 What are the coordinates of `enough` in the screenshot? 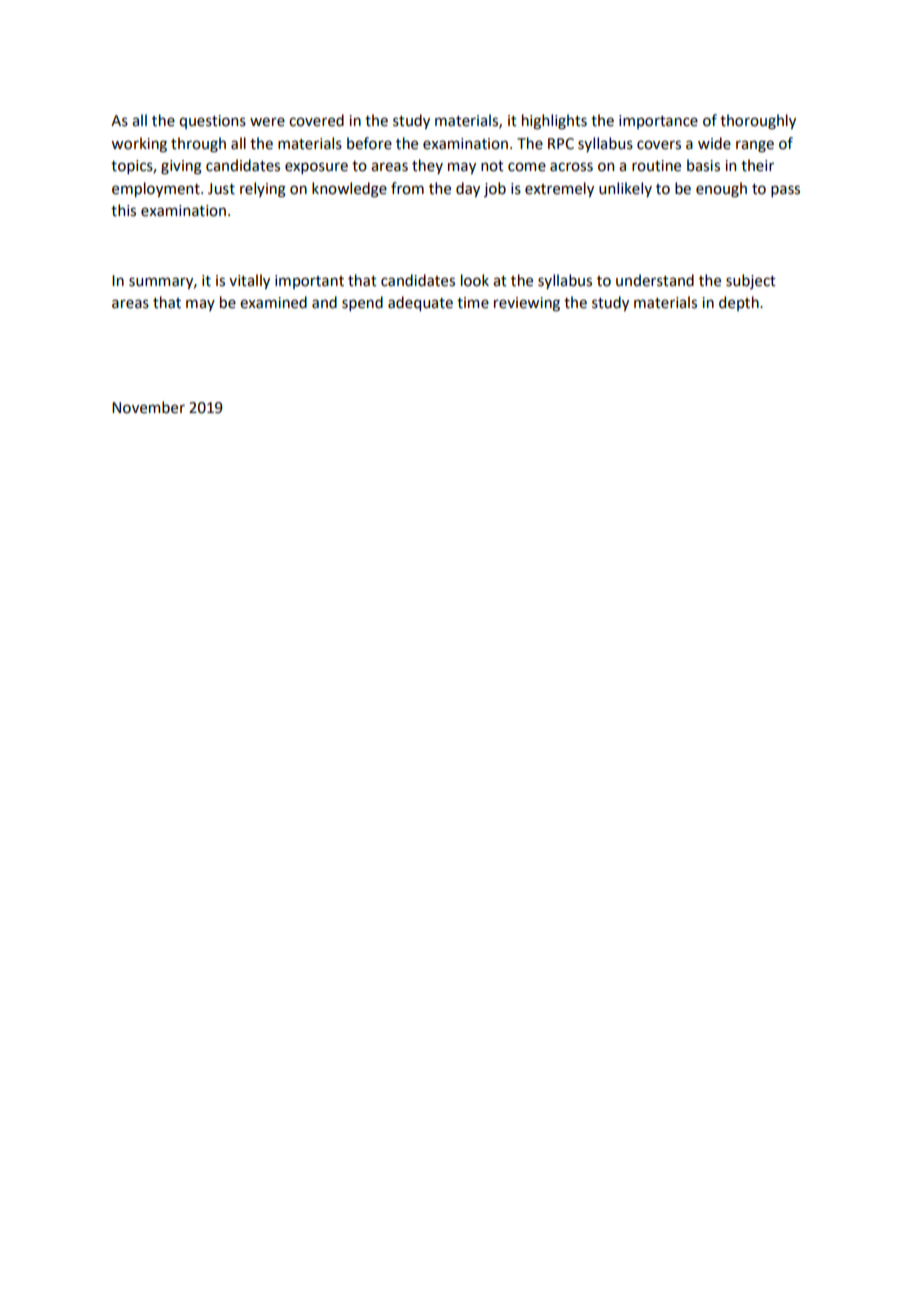 It's located at (721, 190).
